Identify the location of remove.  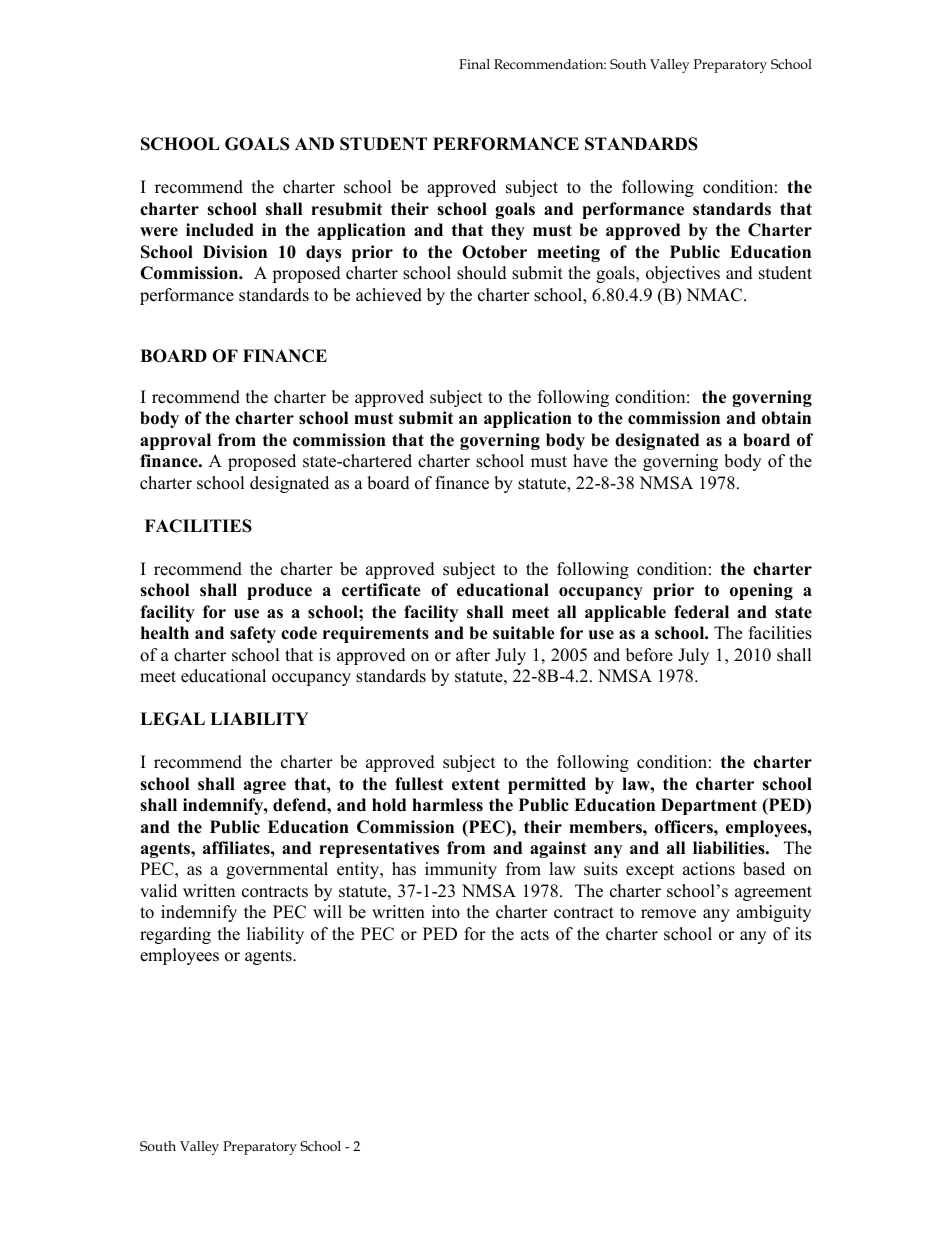
(668, 914).
